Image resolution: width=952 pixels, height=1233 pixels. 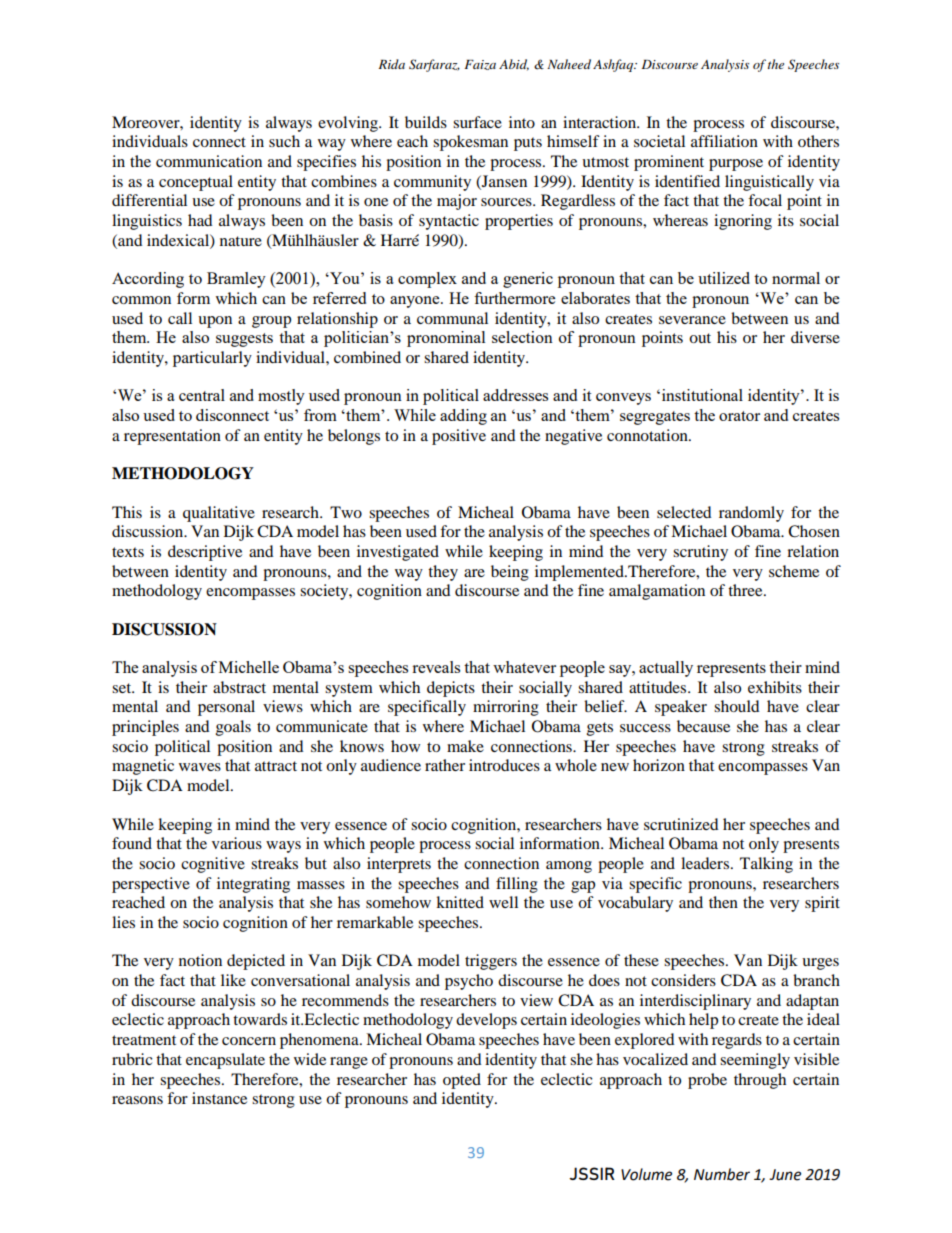 I want to click on affiliation, so click(x=724, y=141).
